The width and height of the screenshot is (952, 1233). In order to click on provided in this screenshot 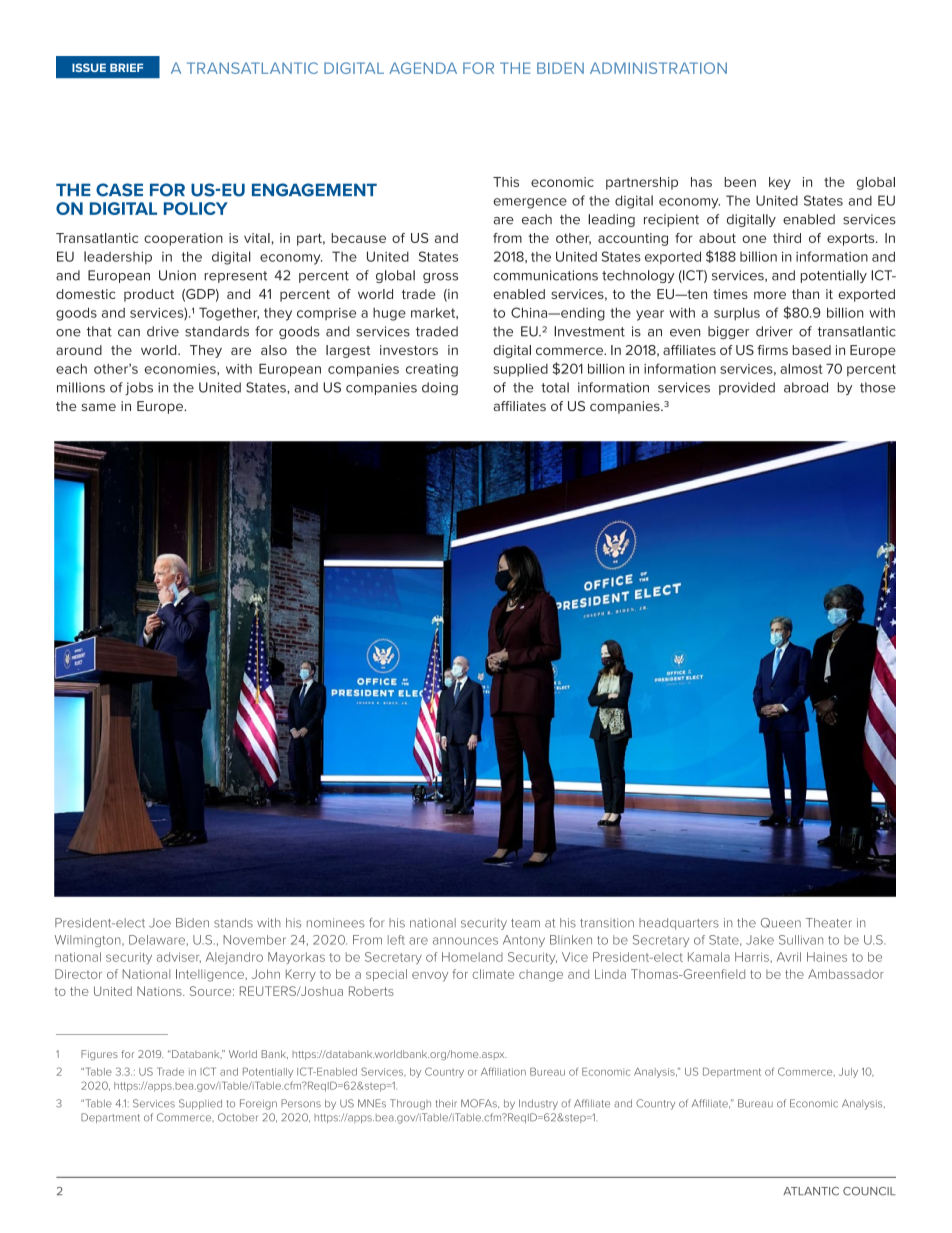, I will do `click(747, 388)`.
